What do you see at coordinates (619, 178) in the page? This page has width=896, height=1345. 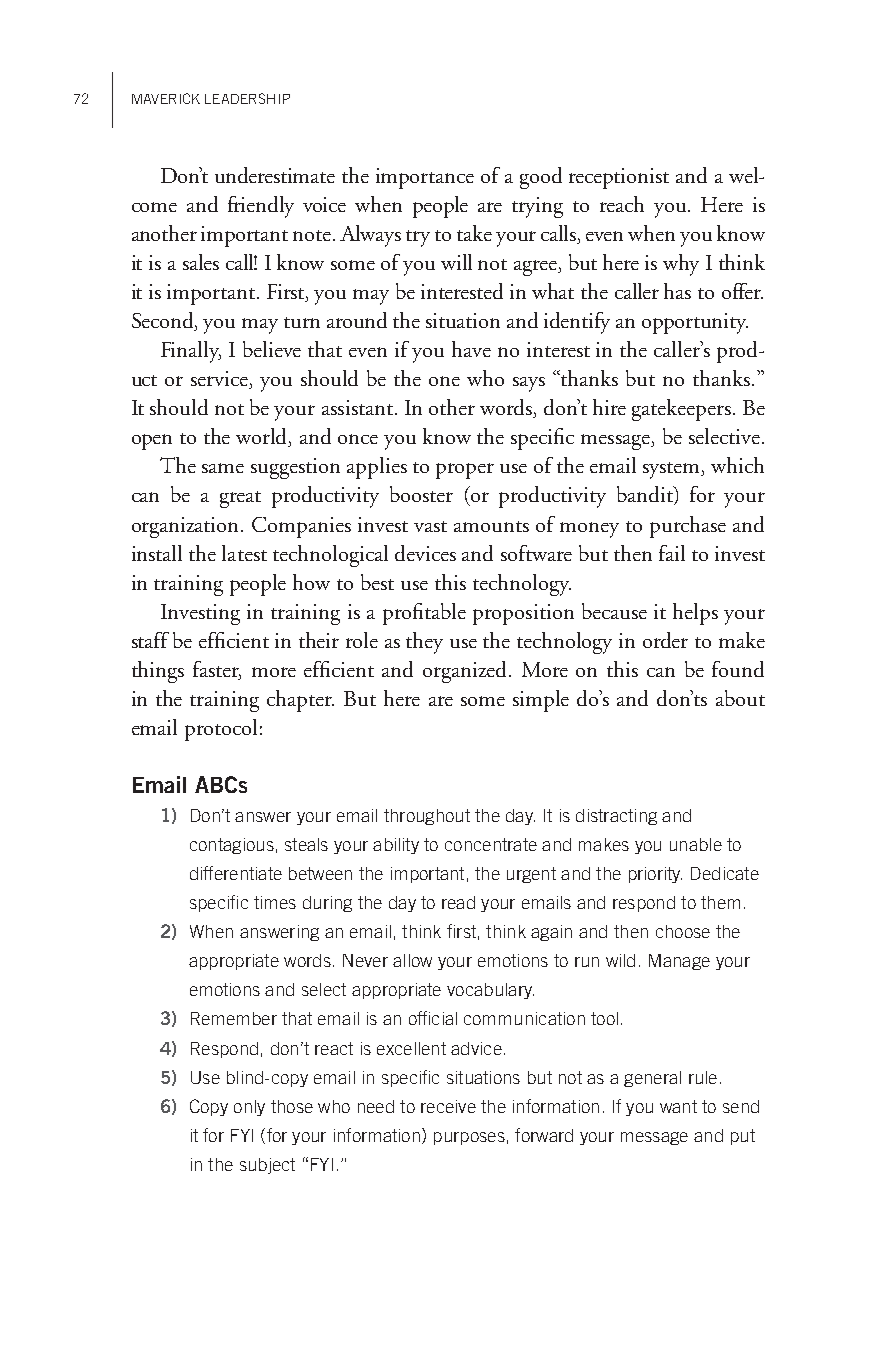 I see `receptionist` at bounding box center [619, 178].
